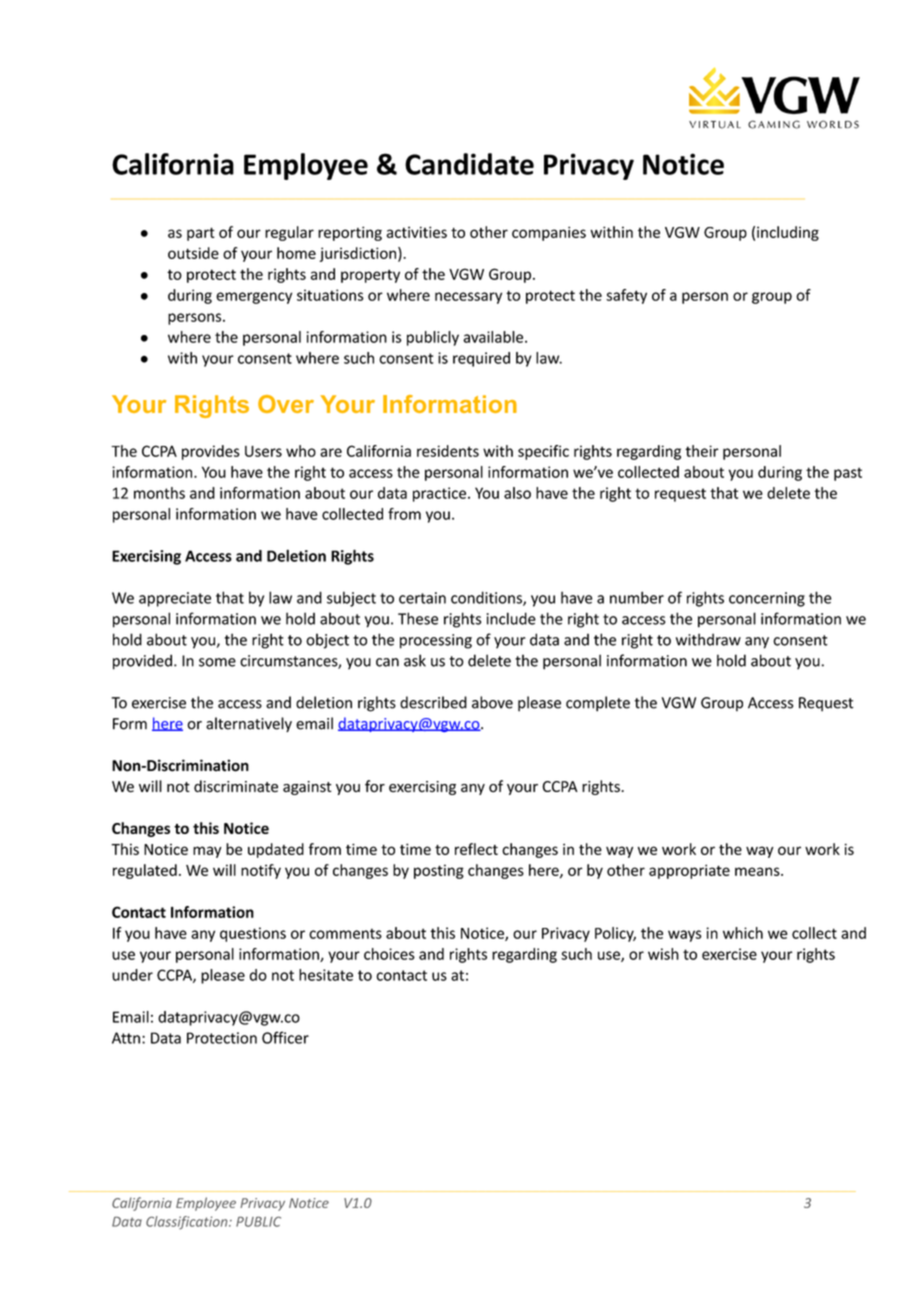 The image size is (924, 1307). What do you see at coordinates (469, 164) in the screenshot?
I see `Candidate` at bounding box center [469, 164].
